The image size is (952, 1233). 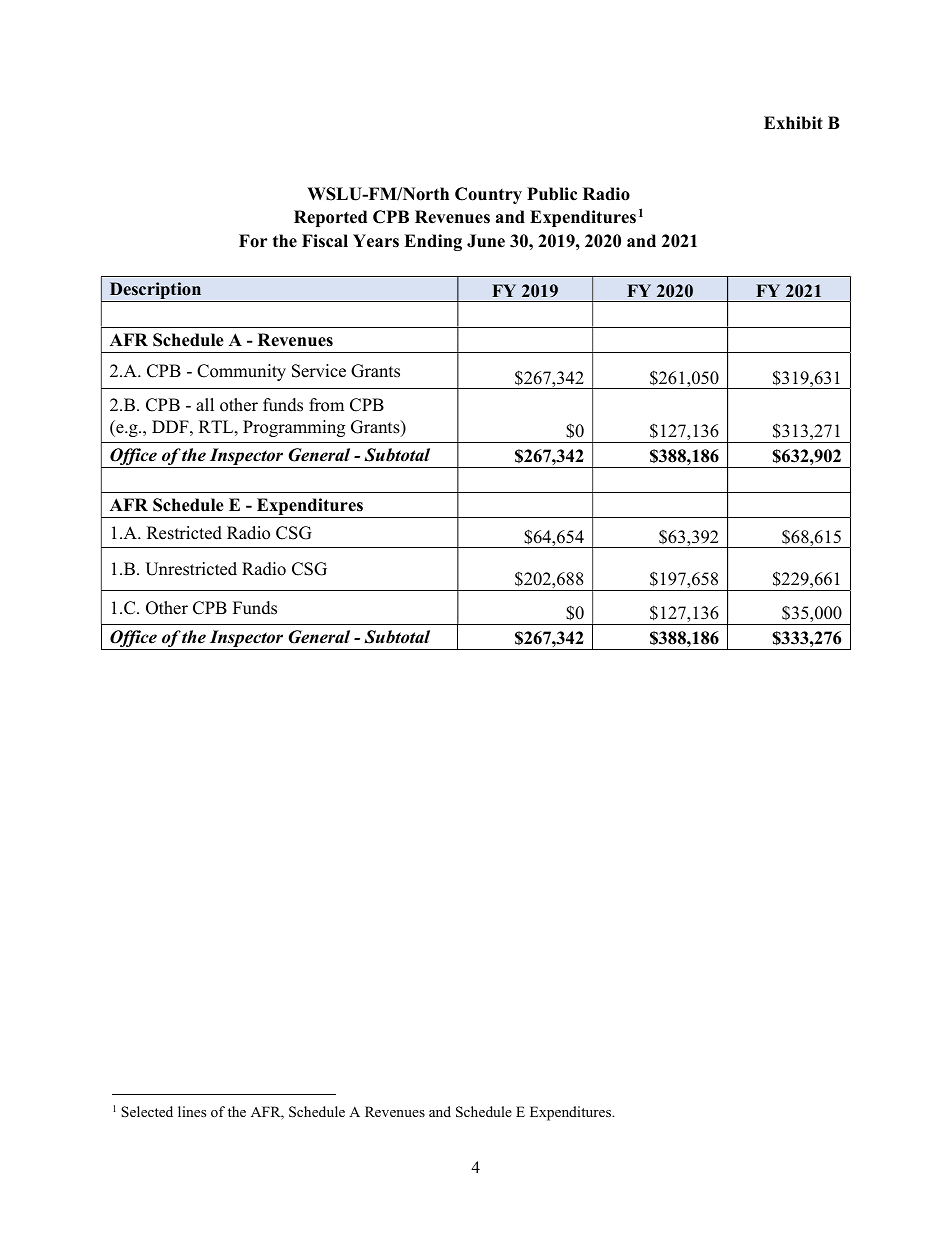 What do you see at coordinates (253, 241) in the image?
I see `For` at bounding box center [253, 241].
